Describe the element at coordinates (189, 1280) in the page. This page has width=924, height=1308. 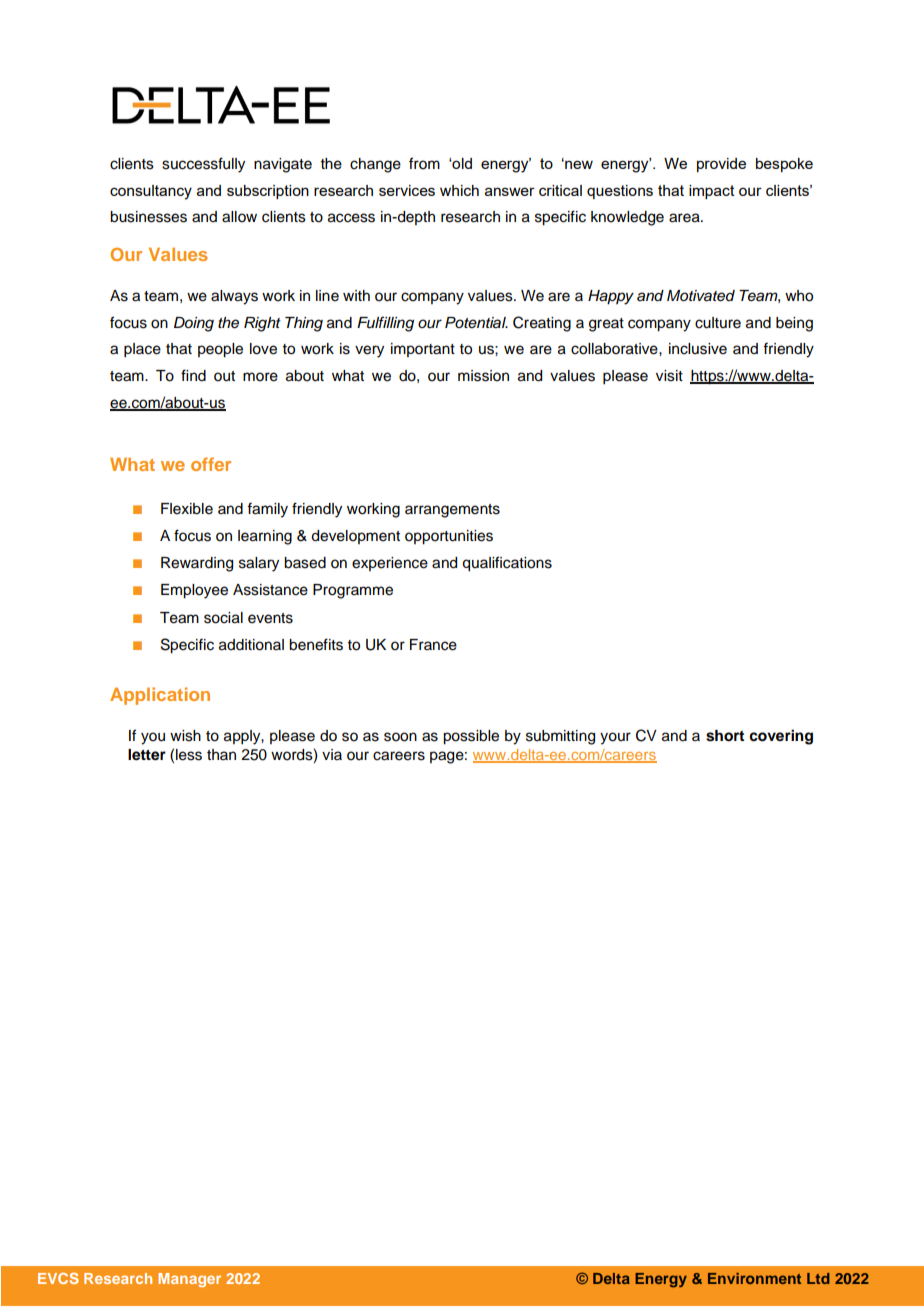
I see `Manager` at that location.
